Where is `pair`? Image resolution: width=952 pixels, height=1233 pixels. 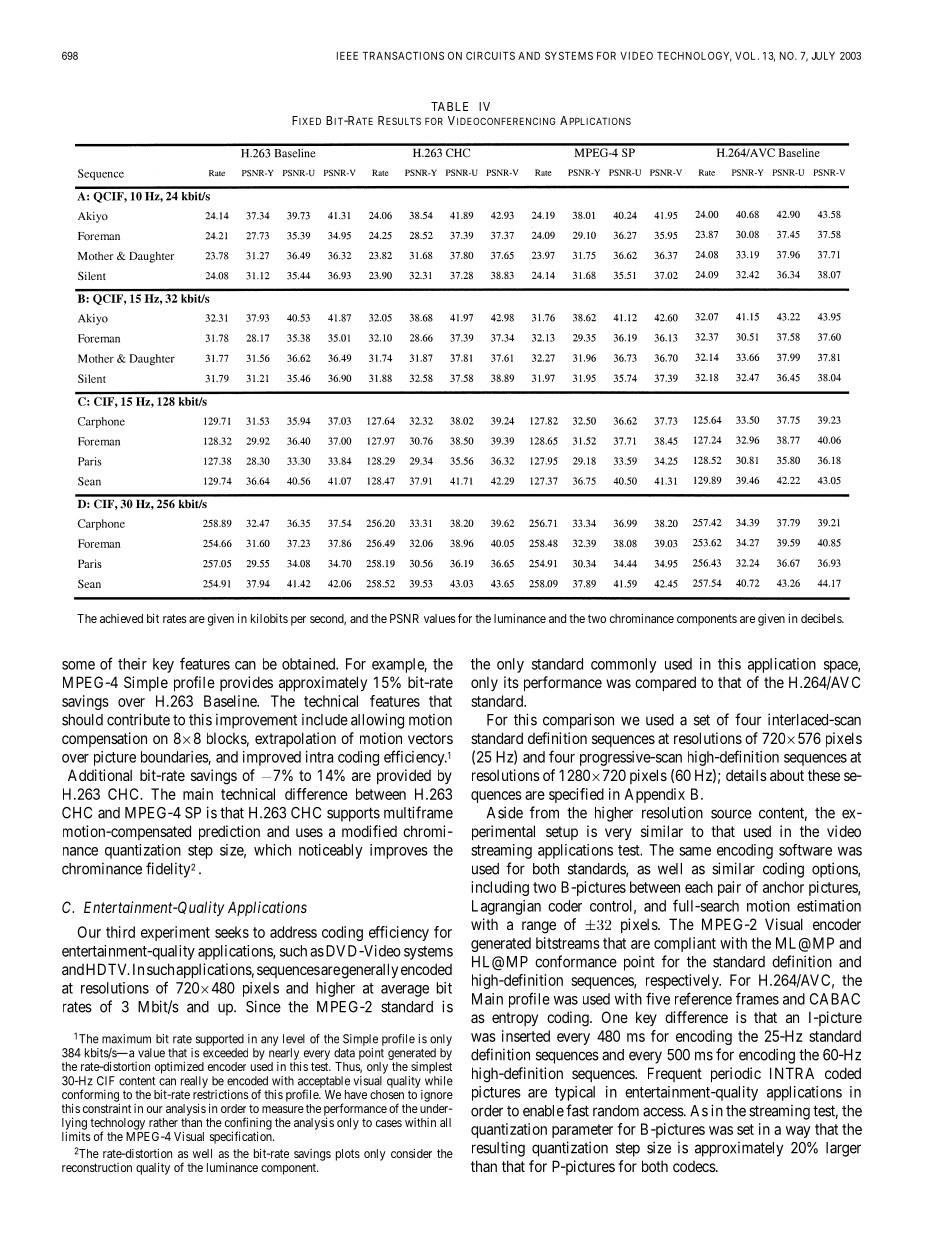
pair is located at coordinates (729, 888).
